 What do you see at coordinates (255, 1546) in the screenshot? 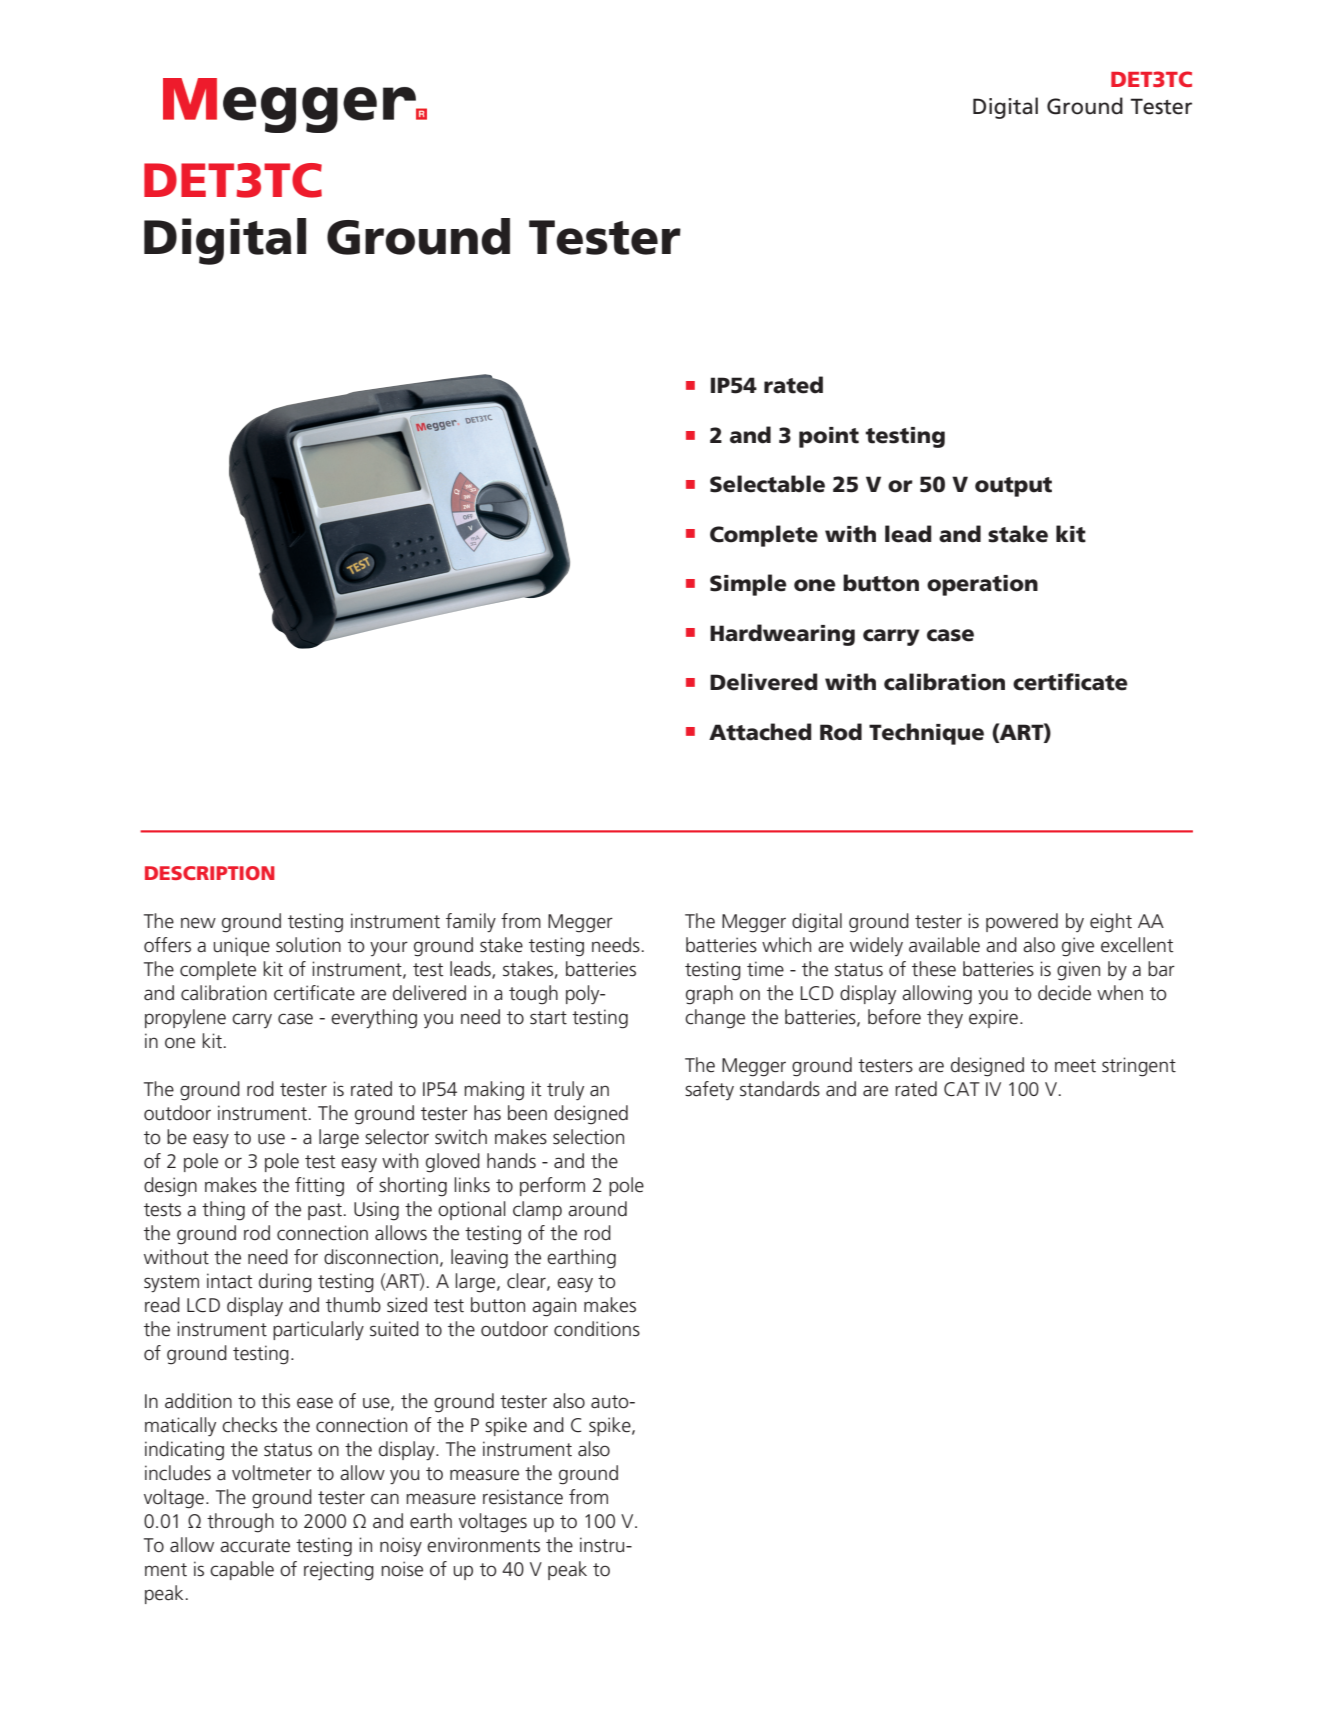
I see `accurate` at bounding box center [255, 1546].
